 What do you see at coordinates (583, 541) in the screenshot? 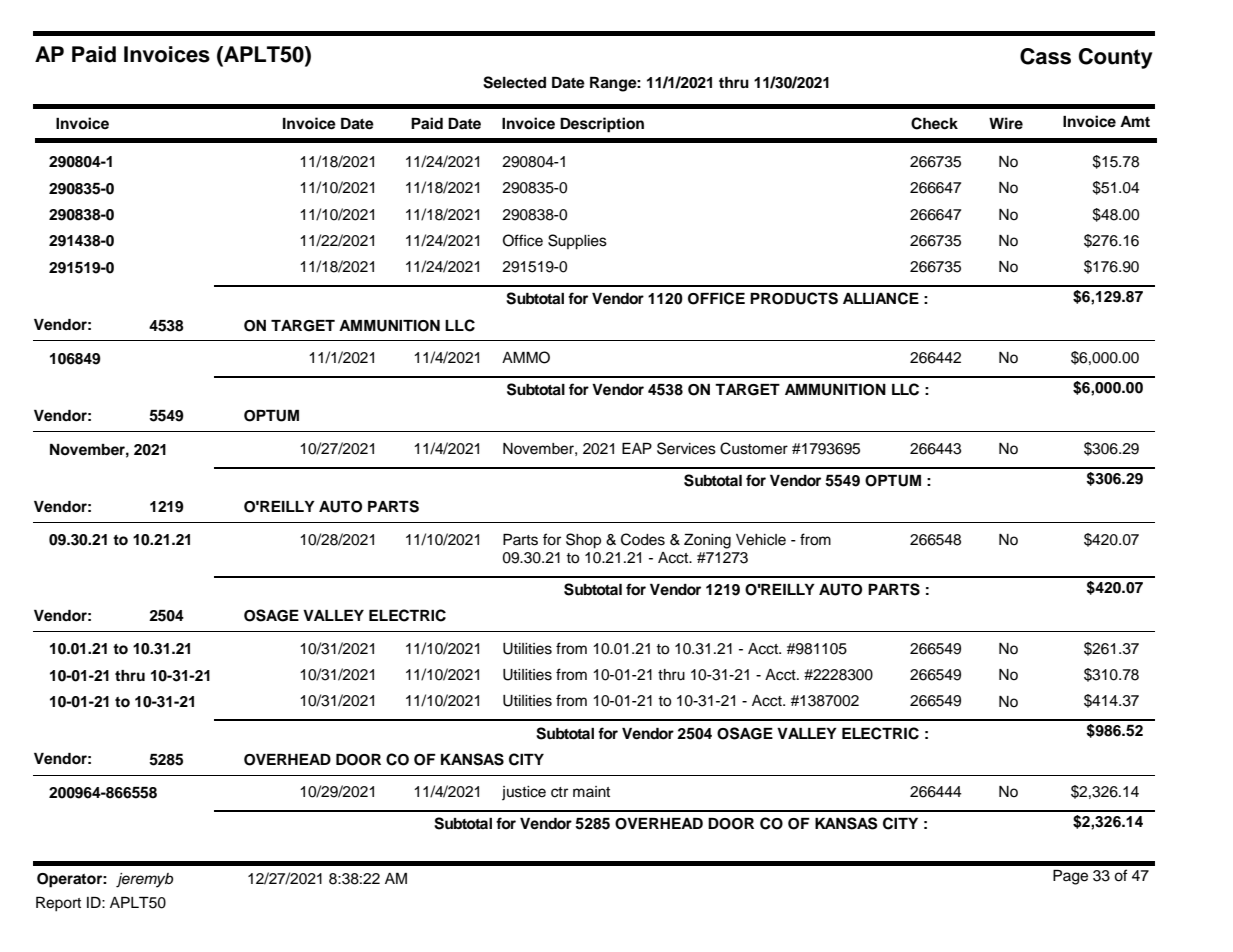
I see `Shop` at bounding box center [583, 541].
